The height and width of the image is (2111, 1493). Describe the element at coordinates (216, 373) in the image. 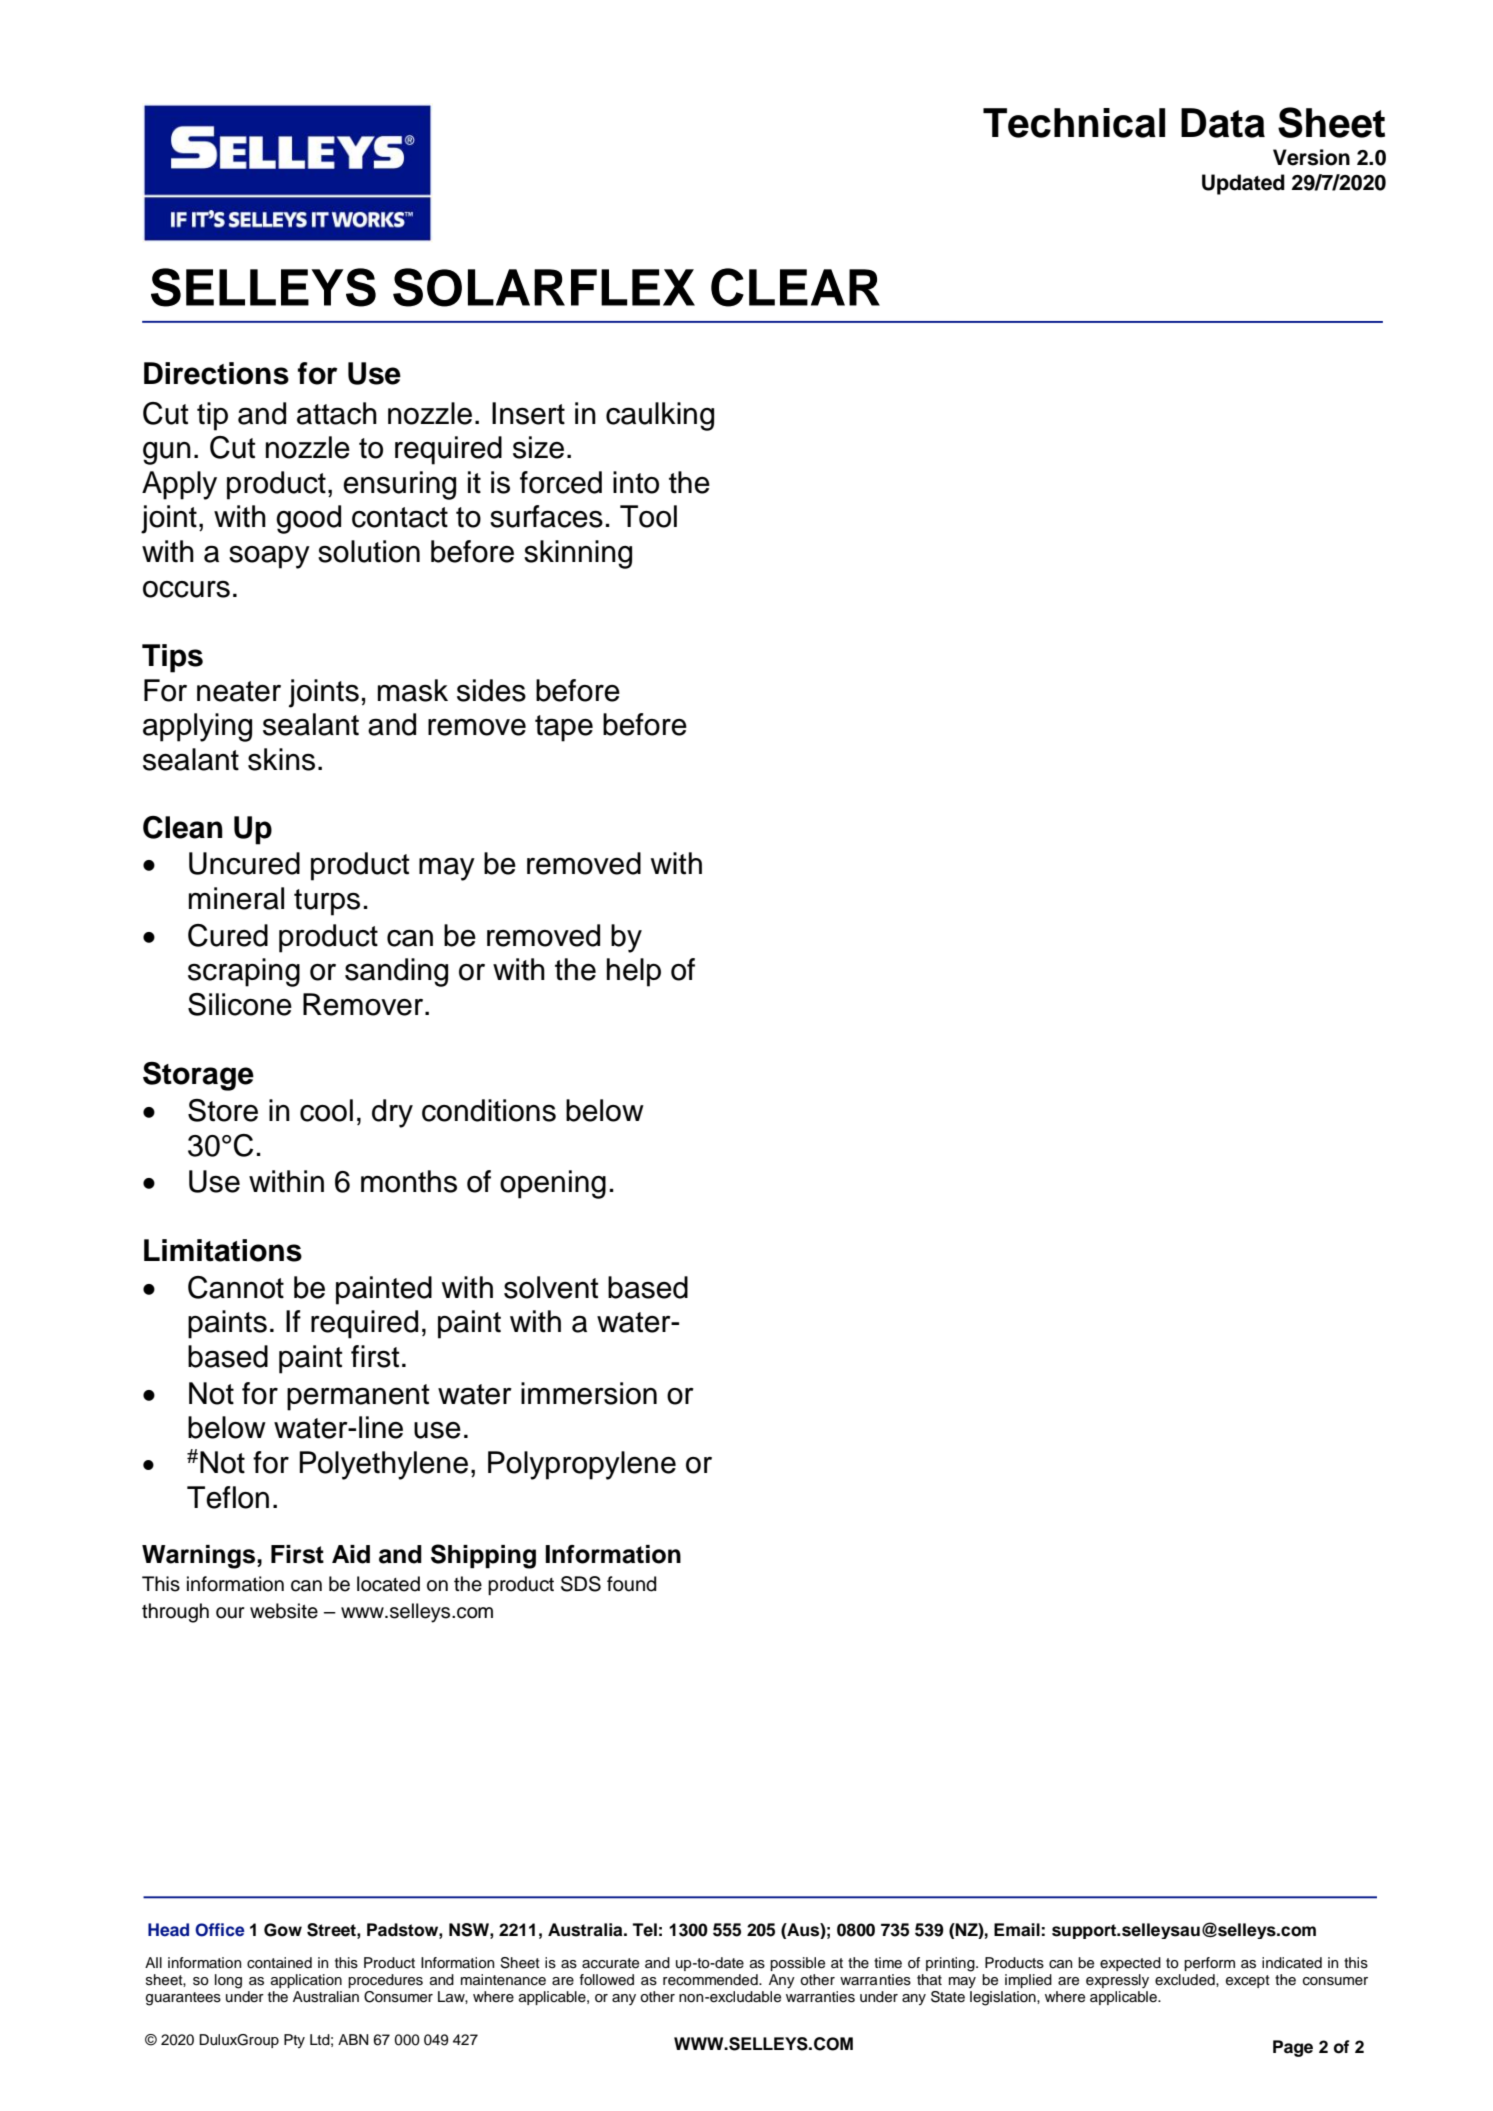

I see `Directions` at that location.
